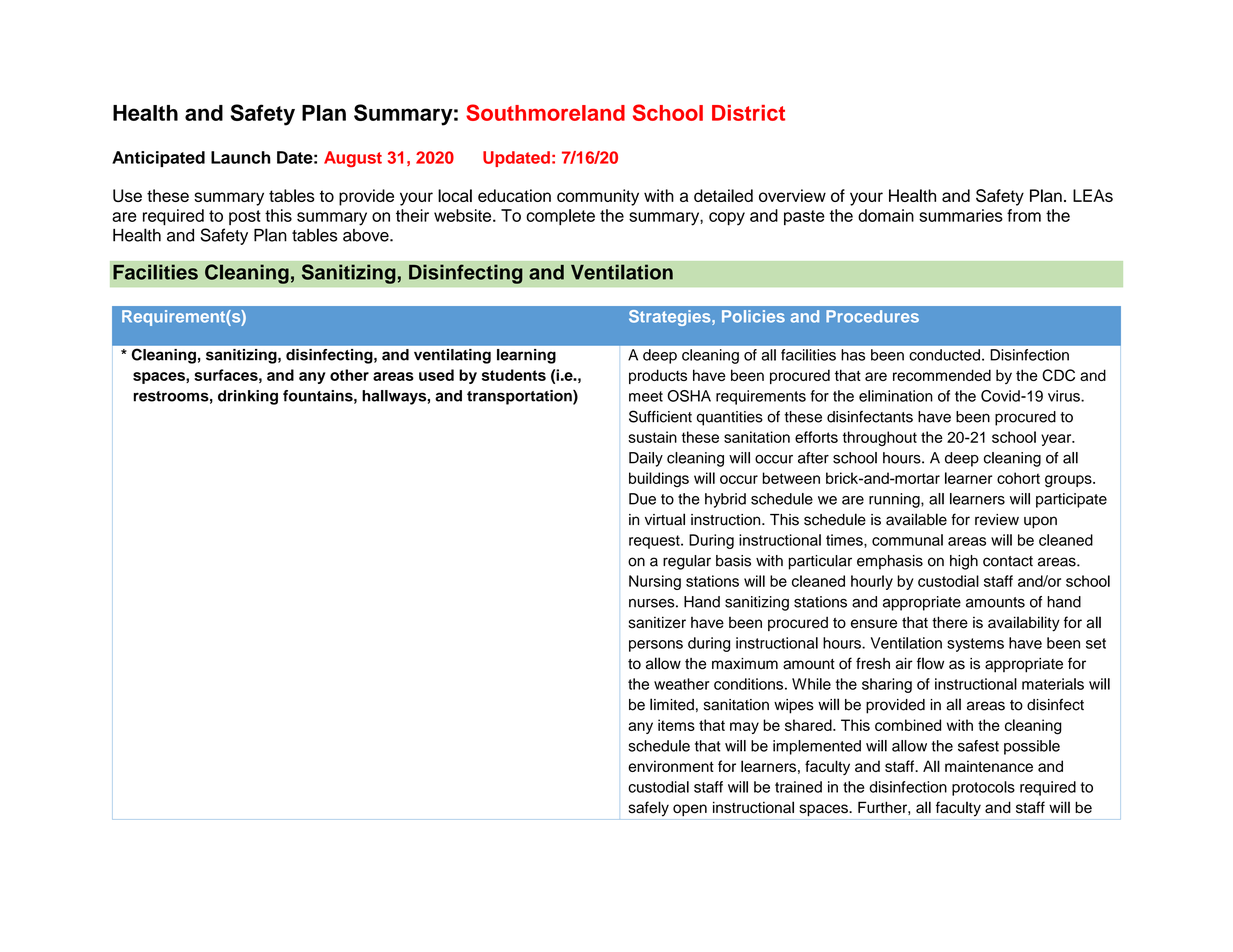 This image has height=952, width=1233. Describe the element at coordinates (961, 215) in the image. I see `summaries` at that location.
